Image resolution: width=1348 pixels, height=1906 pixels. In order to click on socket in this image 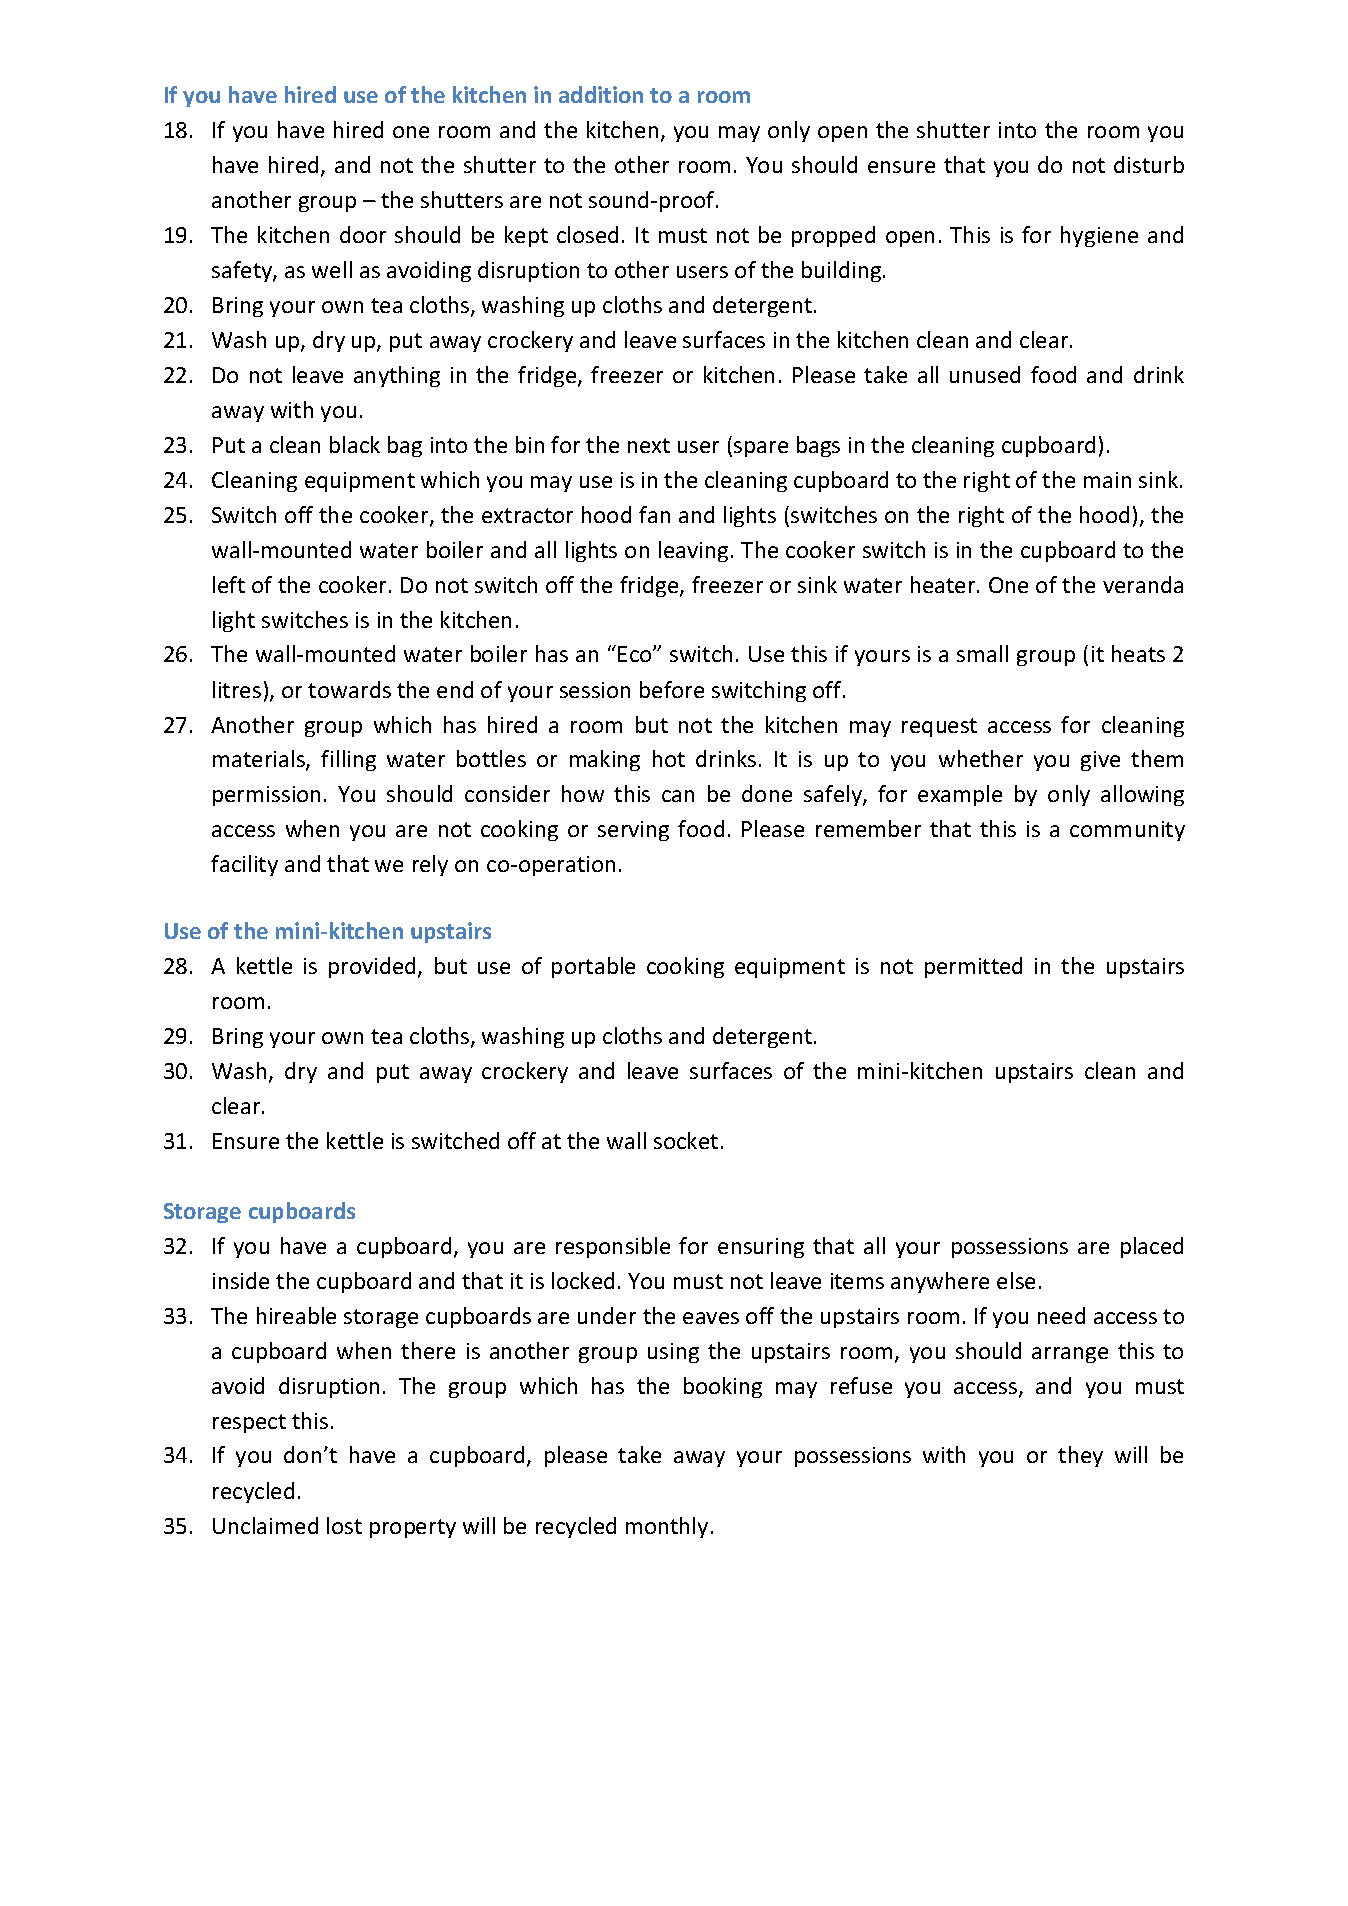, I will do `click(686, 1140)`.
